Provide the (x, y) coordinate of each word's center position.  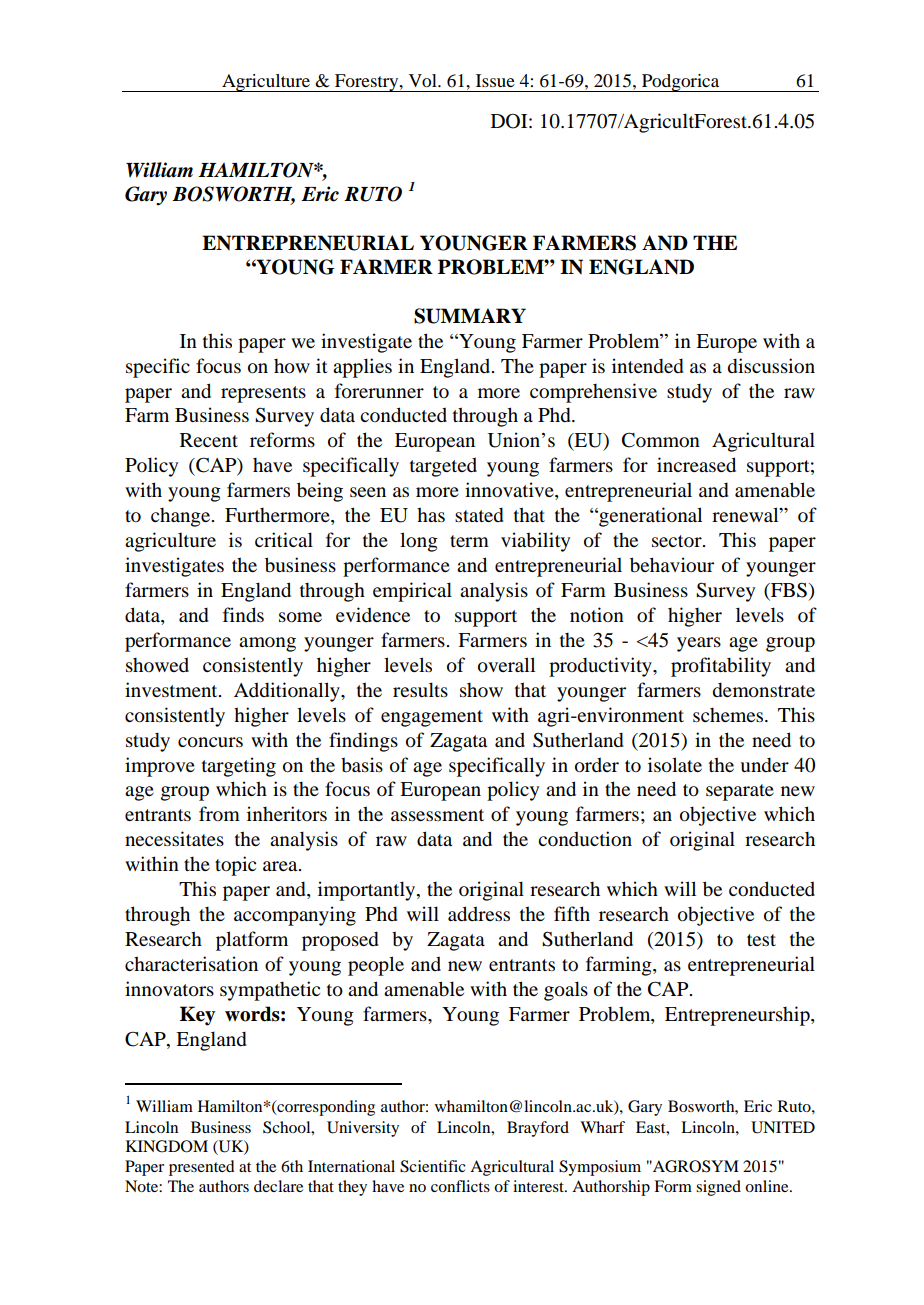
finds (243, 615)
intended (648, 365)
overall (506, 665)
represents (263, 394)
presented (202, 1168)
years (699, 644)
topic (235, 866)
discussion (771, 365)
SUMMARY (470, 316)
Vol (424, 80)
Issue (495, 80)
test (761, 940)
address (479, 914)
